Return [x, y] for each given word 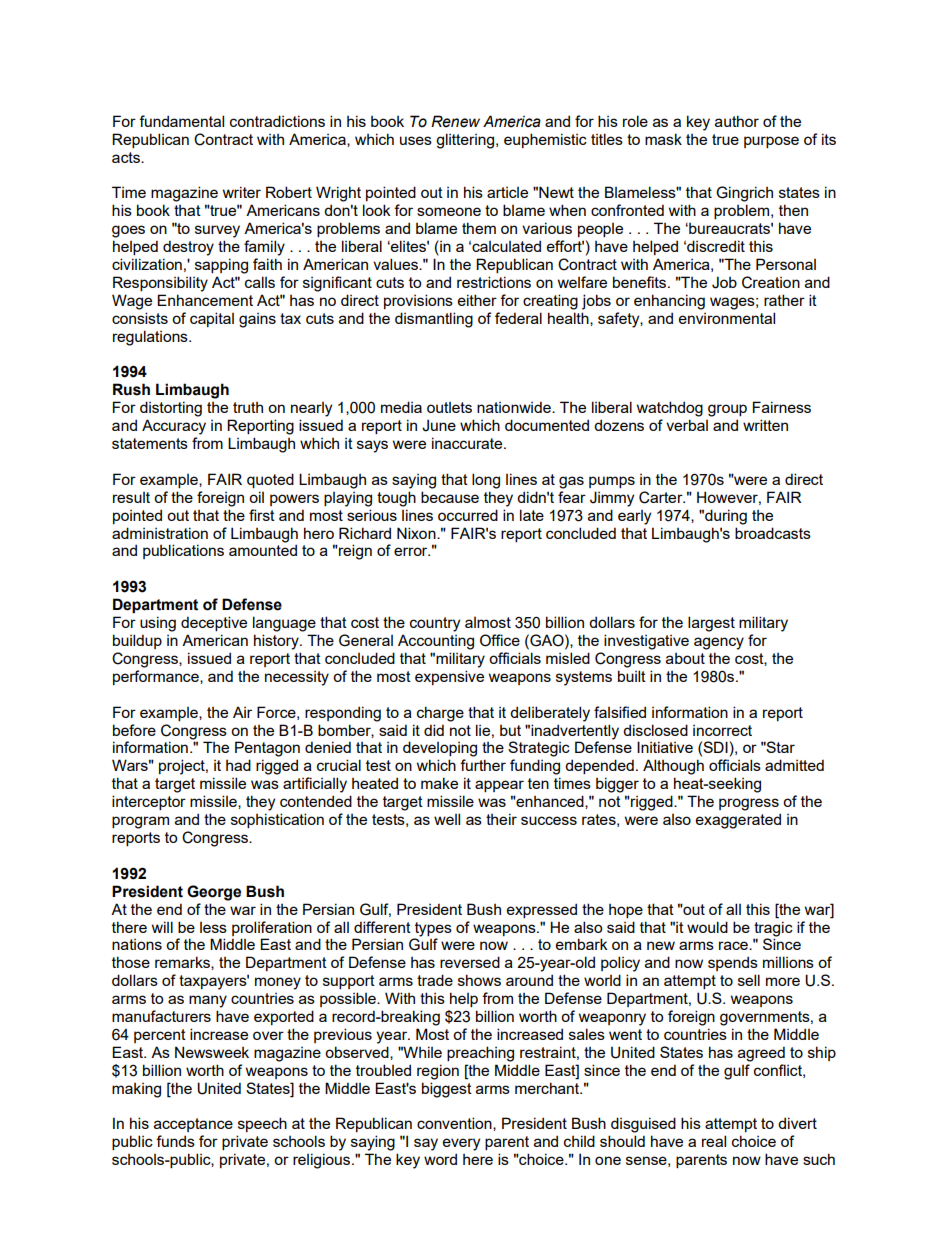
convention [455, 1124]
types [433, 929]
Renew [455, 121]
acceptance [193, 1125]
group [727, 410]
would [707, 927]
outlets [449, 407]
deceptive [214, 623]
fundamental [181, 121]
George [214, 893]
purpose [771, 142]
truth [248, 407]
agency [719, 643]
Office [500, 640]
